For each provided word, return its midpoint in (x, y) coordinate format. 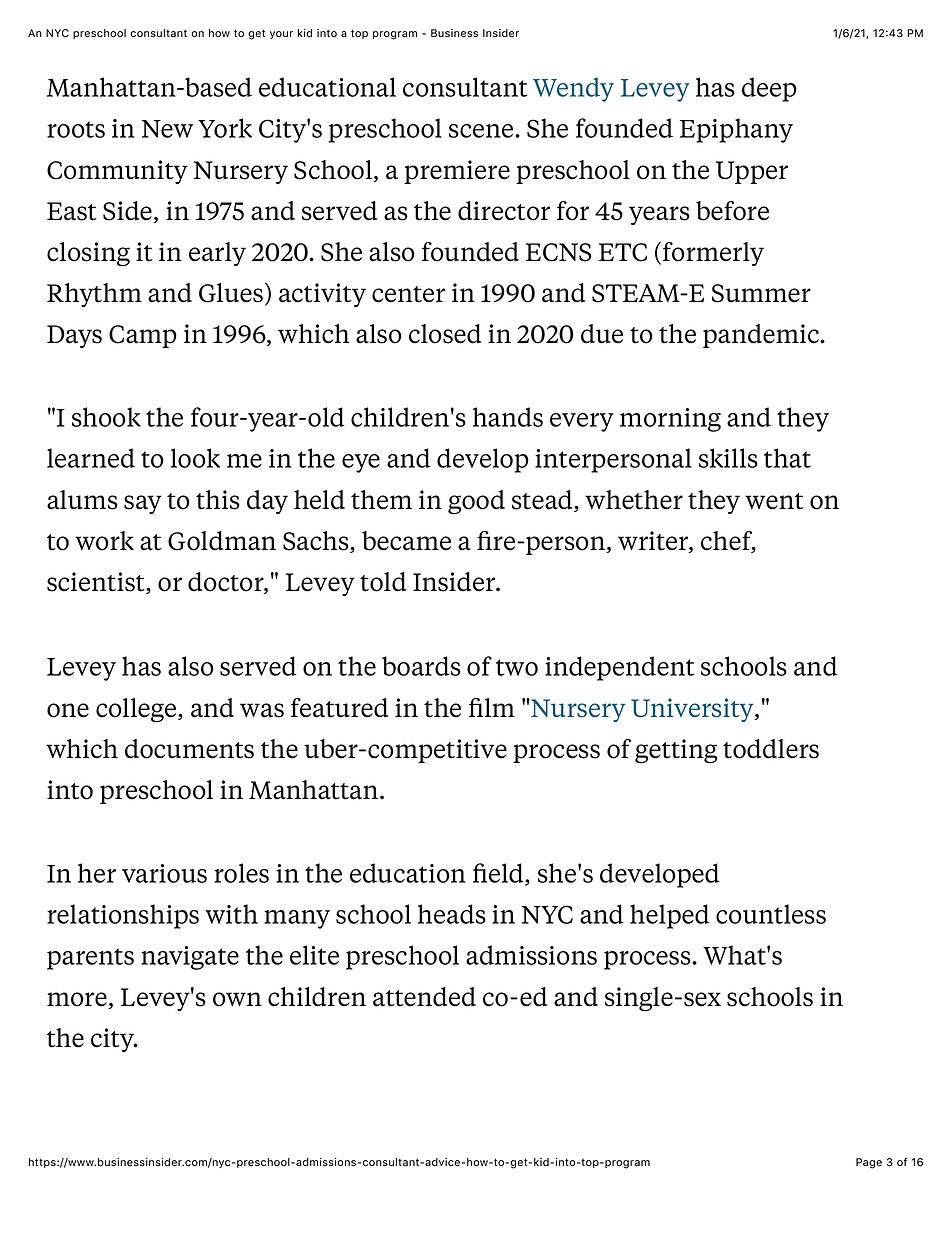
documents (189, 749)
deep (769, 89)
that (787, 458)
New (167, 129)
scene (482, 131)
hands (508, 417)
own (237, 999)
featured (339, 708)
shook (106, 417)
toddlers (771, 749)
